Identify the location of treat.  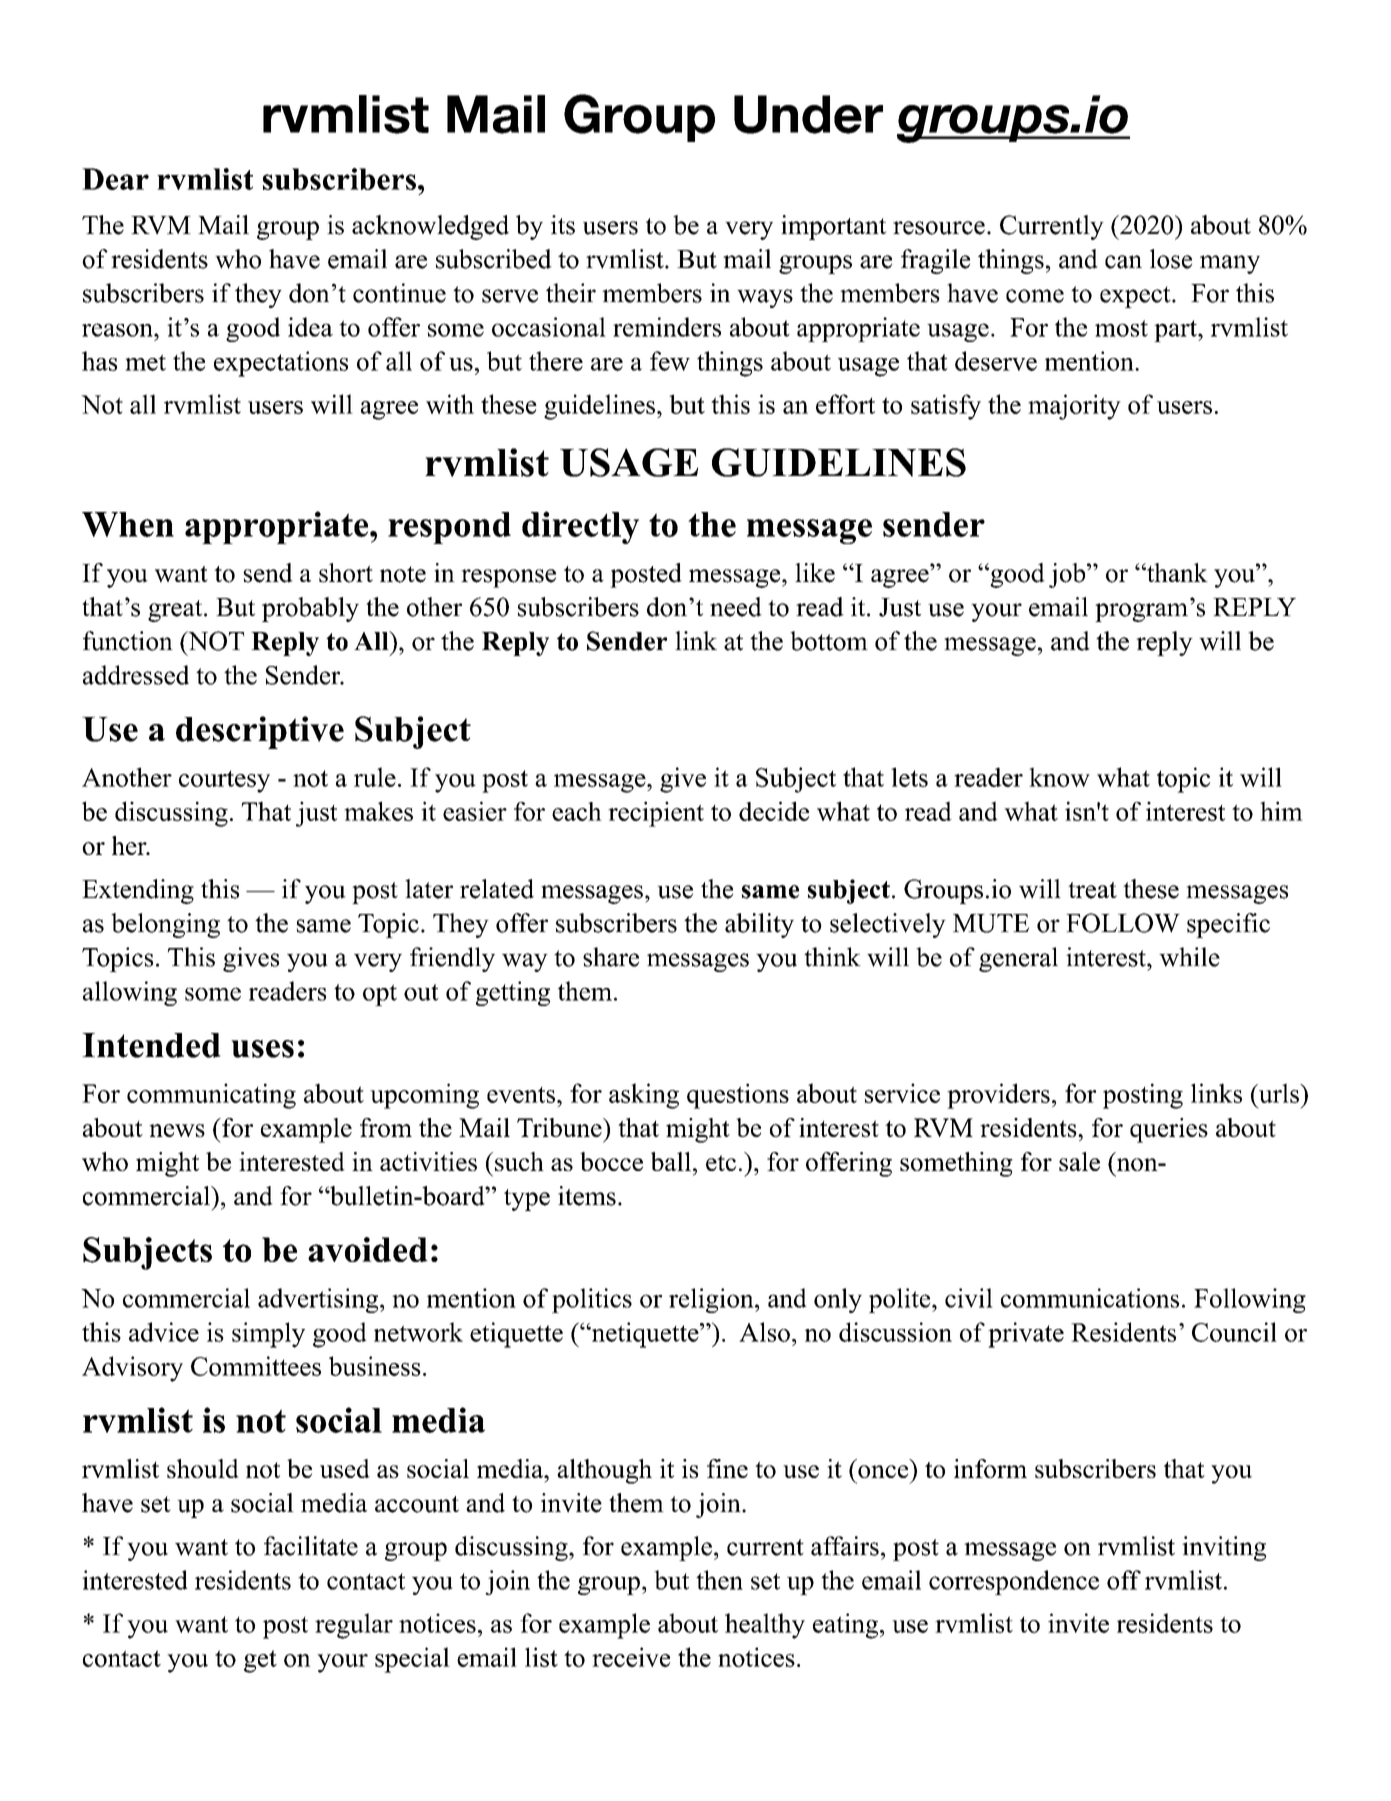
(1092, 890).
